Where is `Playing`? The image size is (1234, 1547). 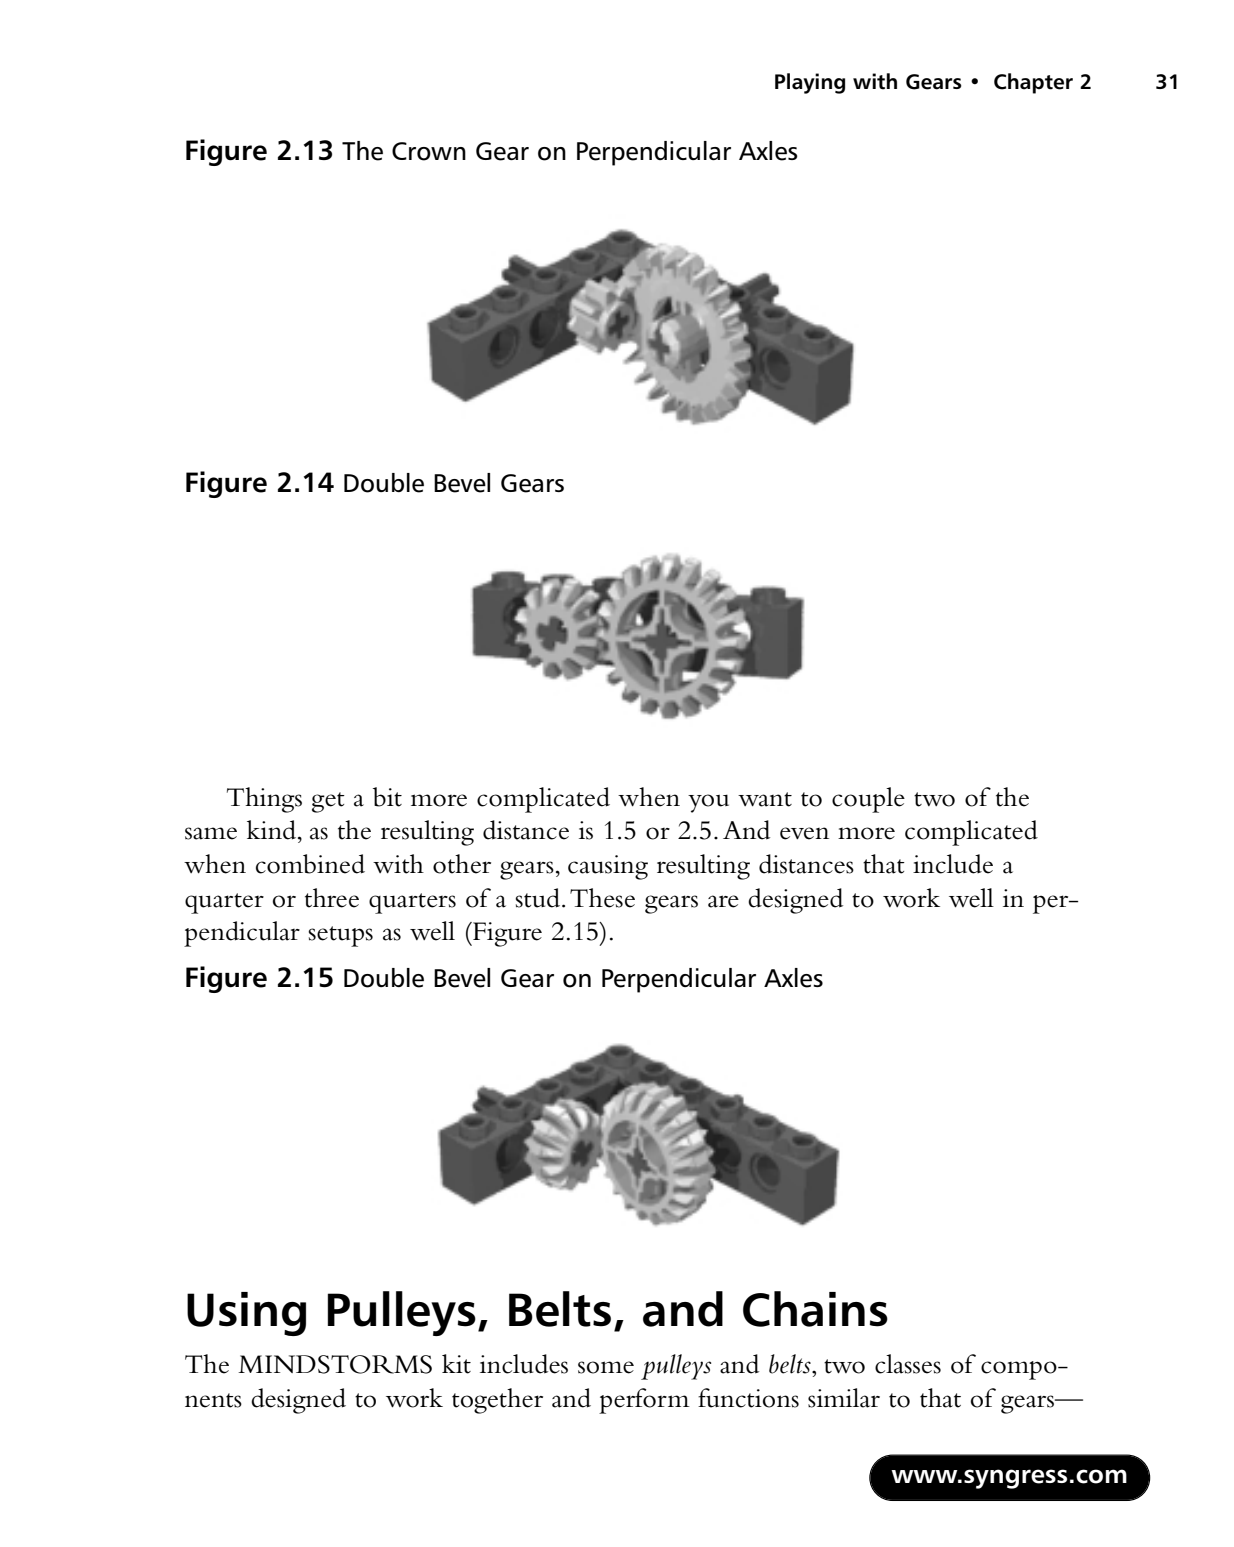
Playing is located at coordinates (810, 83).
